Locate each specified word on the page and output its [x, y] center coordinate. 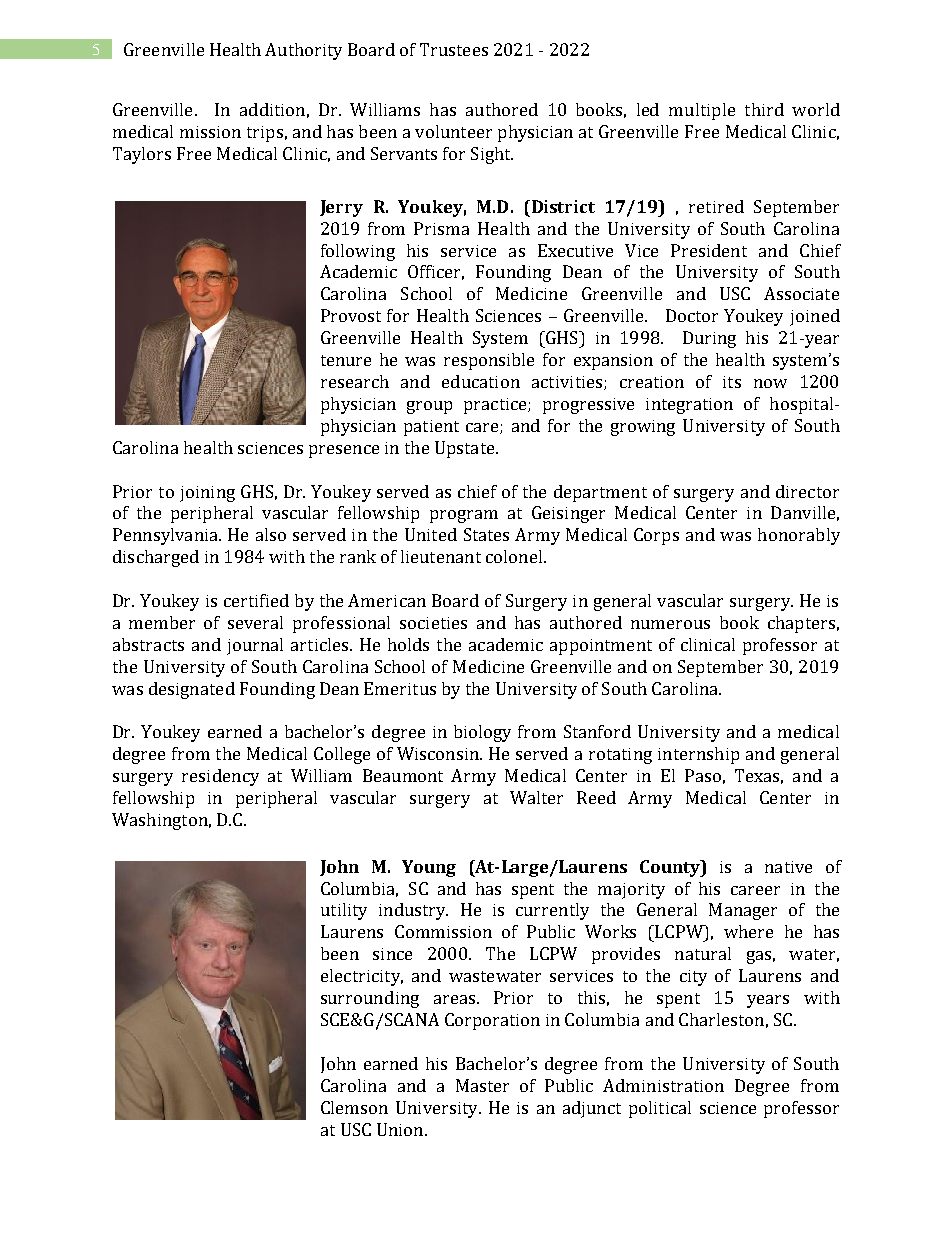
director [807, 491]
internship [698, 755]
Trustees [454, 49]
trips [265, 134]
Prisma [441, 228]
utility [344, 911]
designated [192, 690]
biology [482, 733]
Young [429, 868]
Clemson [354, 1107]
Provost [351, 315]
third [764, 109]
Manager [743, 911]
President [709, 250]
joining [207, 494]
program [464, 516]
